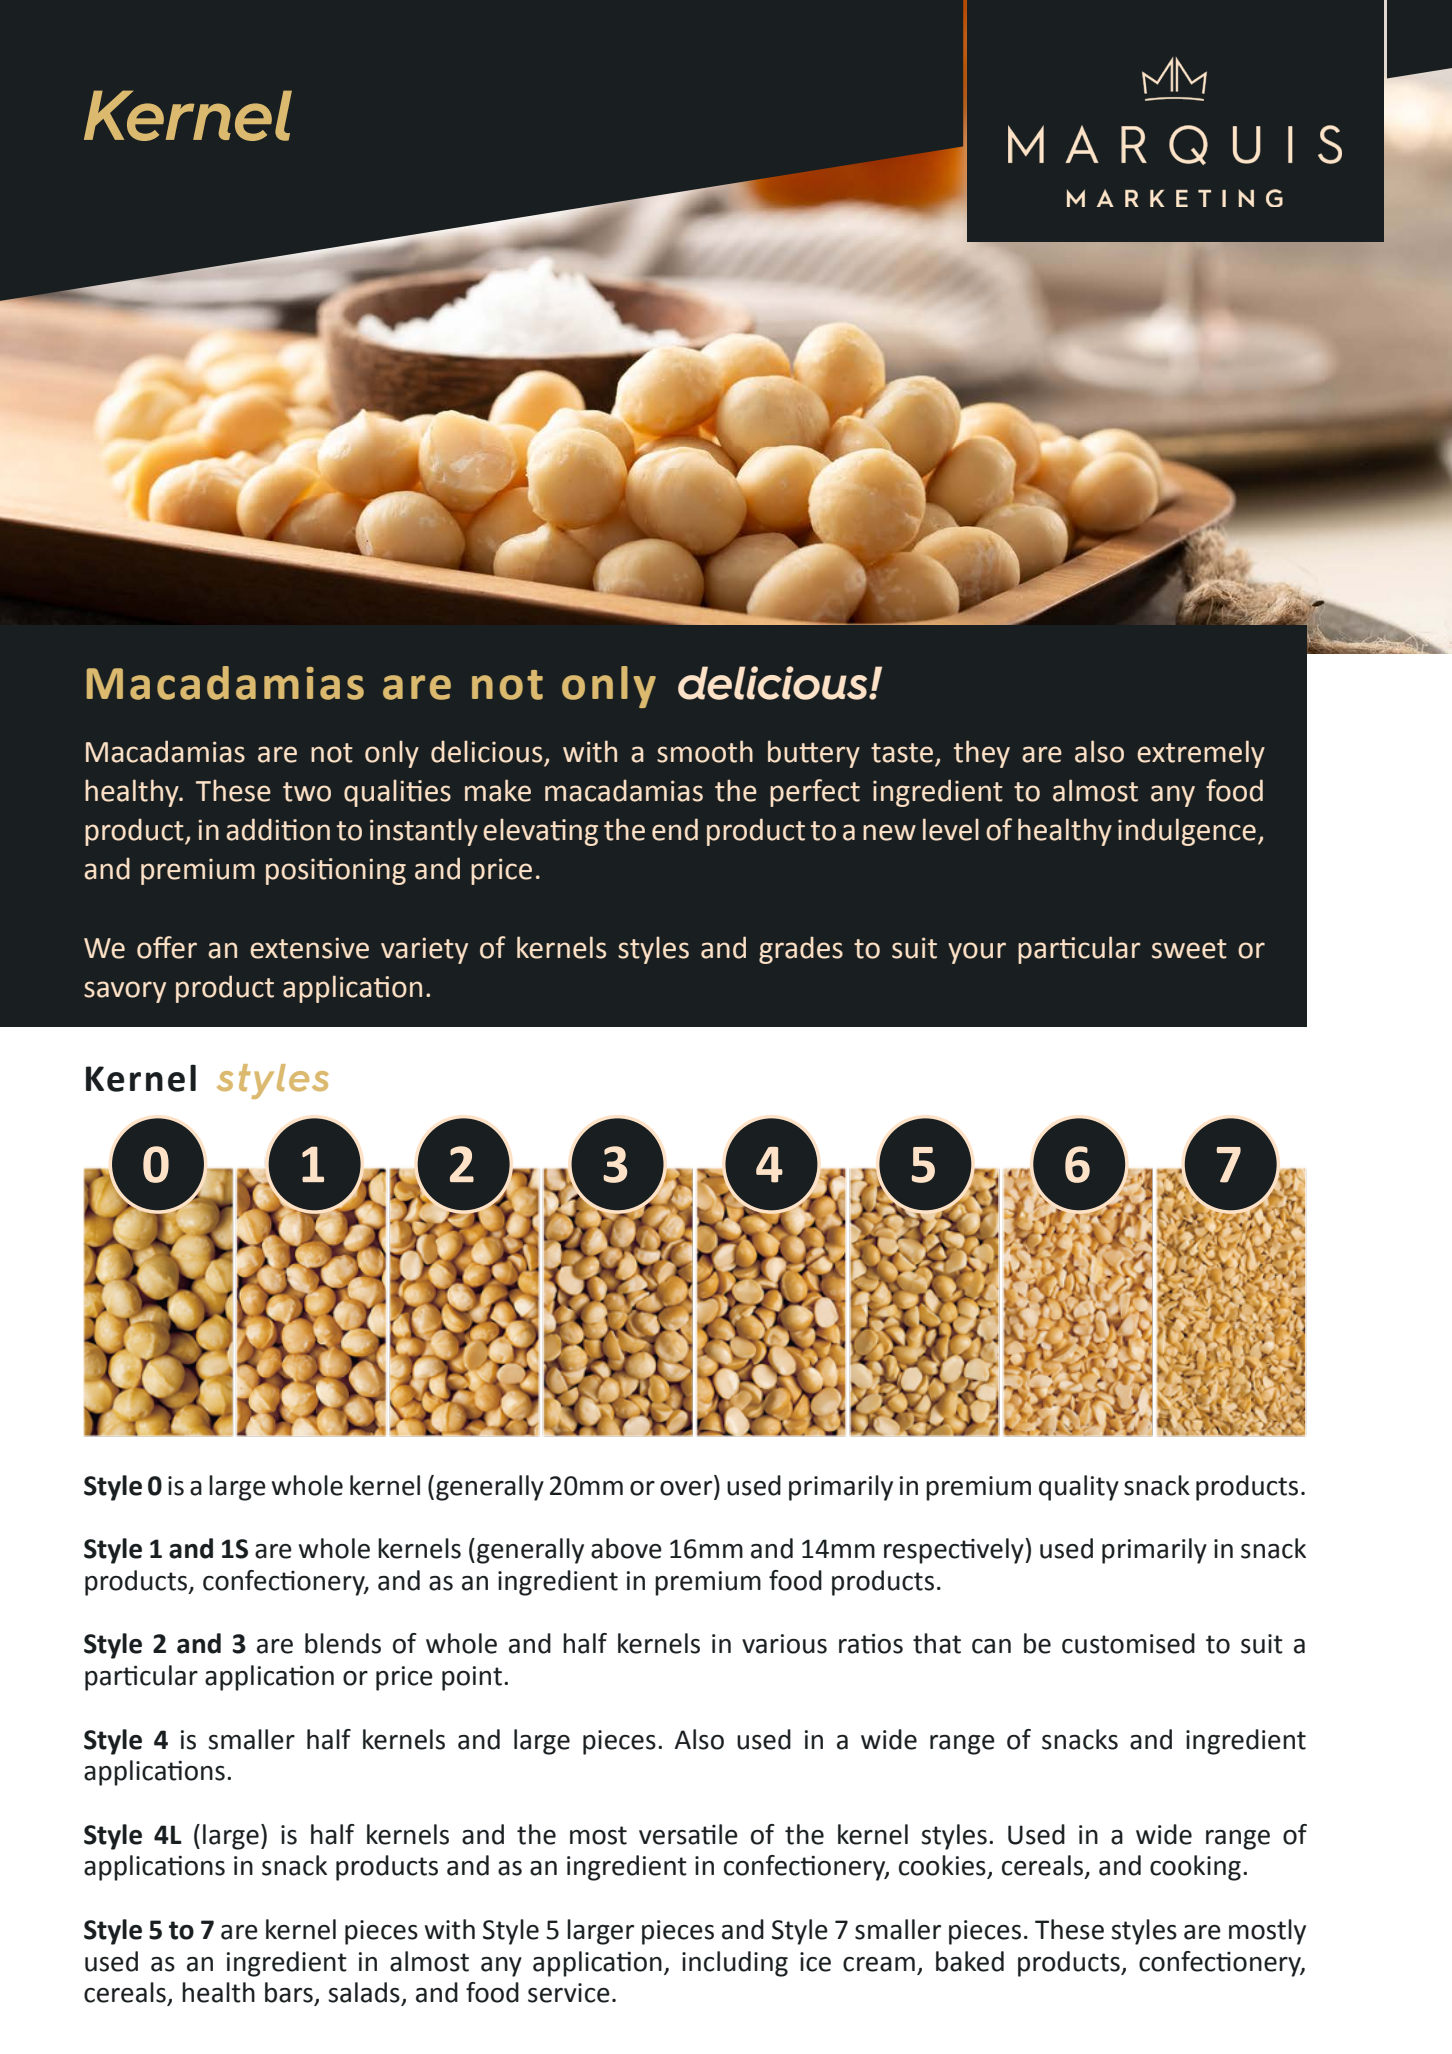  What do you see at coordinates (705, 751) in the page?
I see `smooth` at bounding box center [705, 751].
